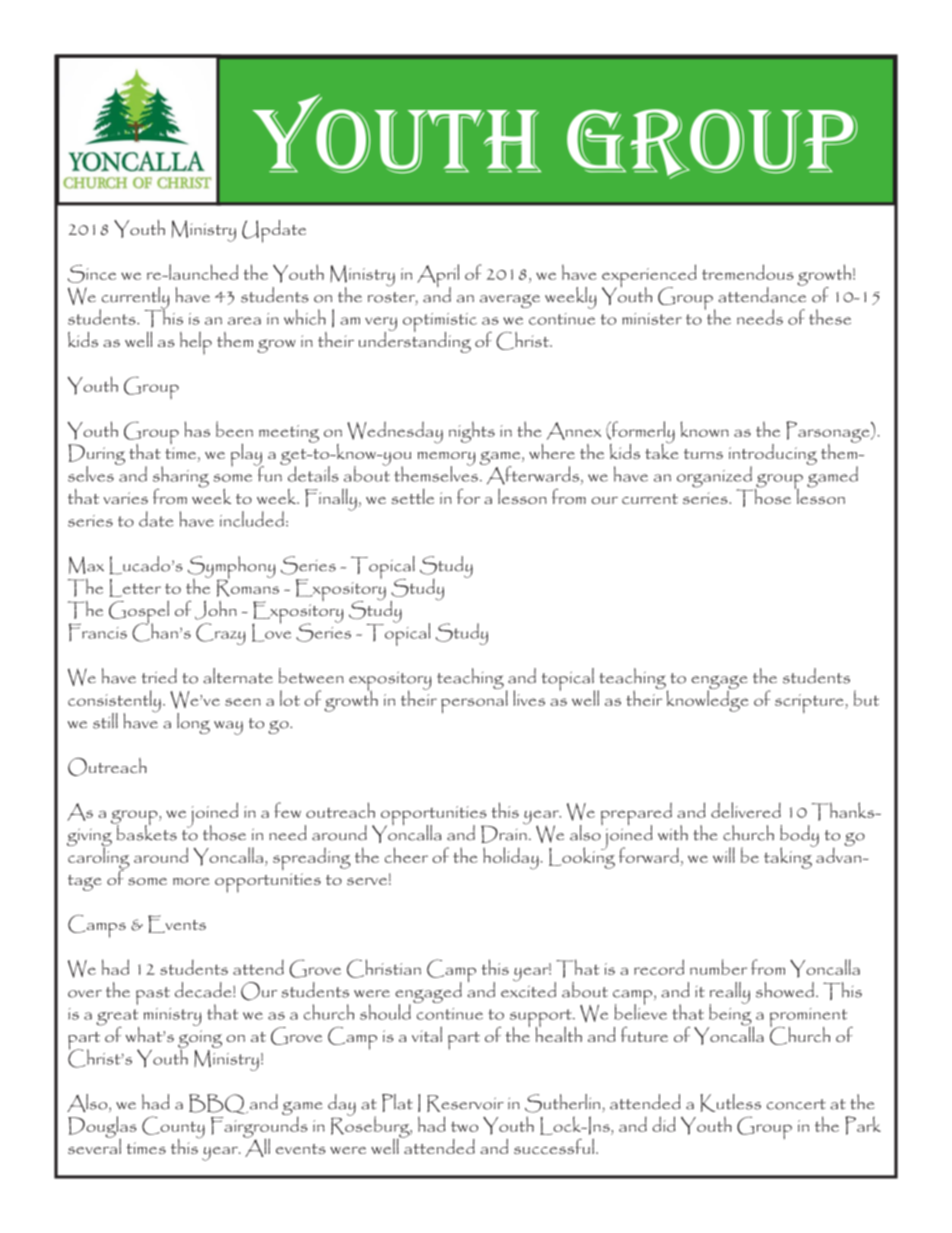  Describe the element at coordinates (464, 1126) in the screenshot. I see `two` at that location.
